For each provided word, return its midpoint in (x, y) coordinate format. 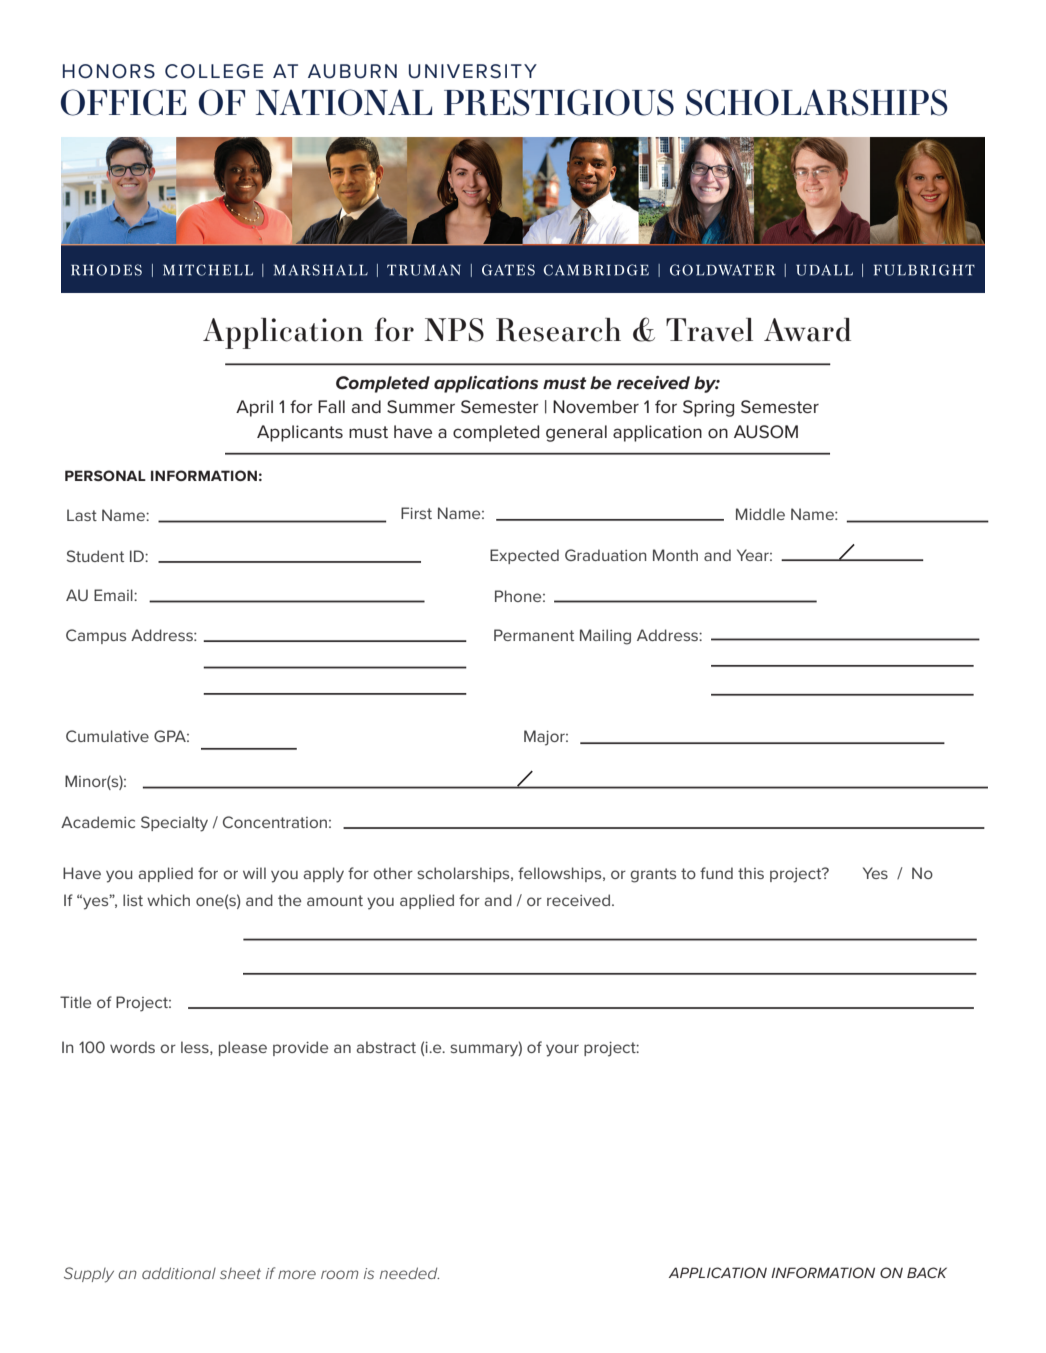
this (751, 873)
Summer (421, 406)
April (254, 408)
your (562, 1050)
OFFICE (123, 102)
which (168, 900)
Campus (96, 636)
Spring (708, 408)
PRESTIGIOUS (559, 102)
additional (179, 1273)
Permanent (534, 635)
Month (675, 555)
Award (807, 330)
